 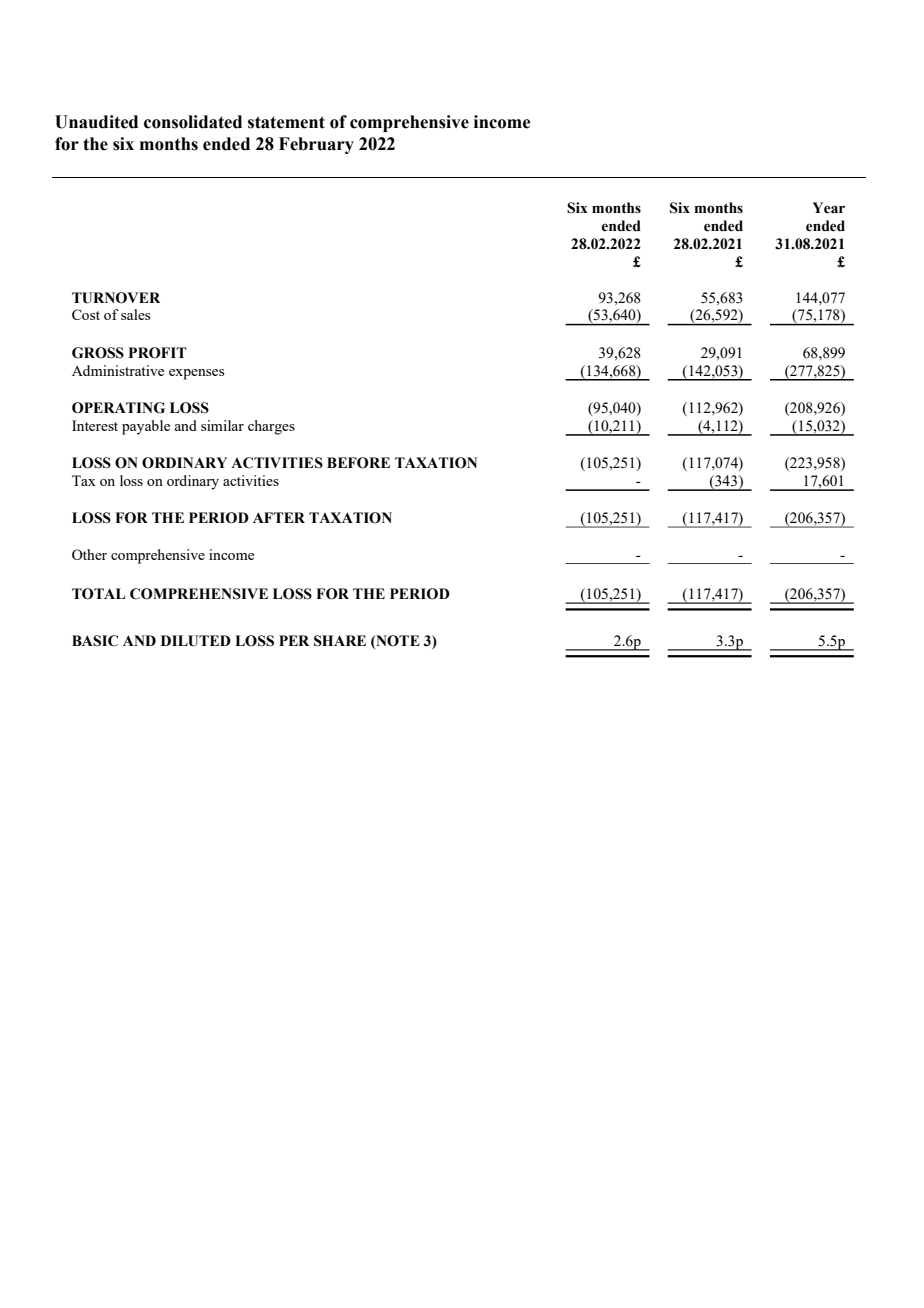 I want to click on consolidated, so click(x=193, y=122).
